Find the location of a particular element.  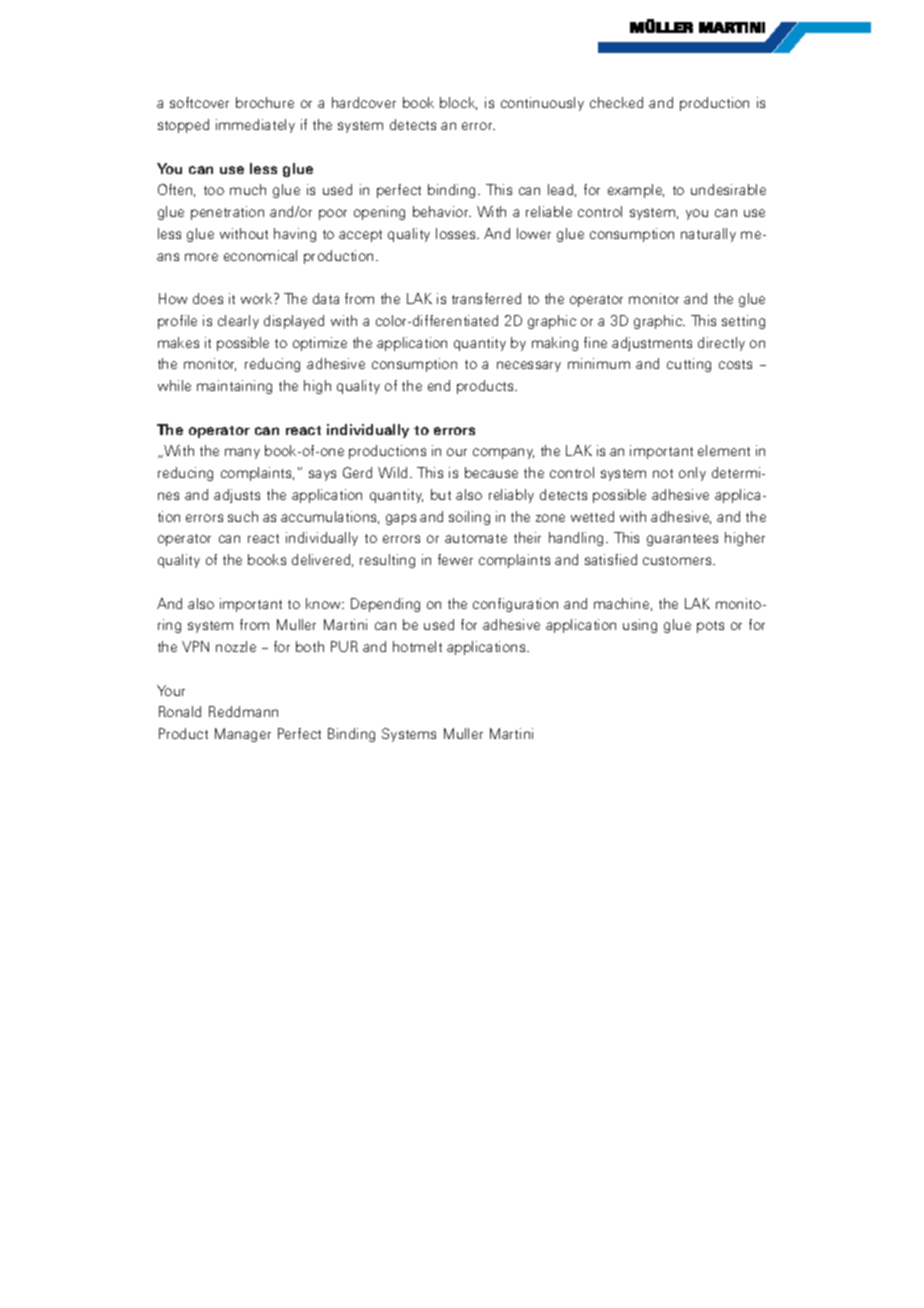

checked is located at coordinates (616, 102).
